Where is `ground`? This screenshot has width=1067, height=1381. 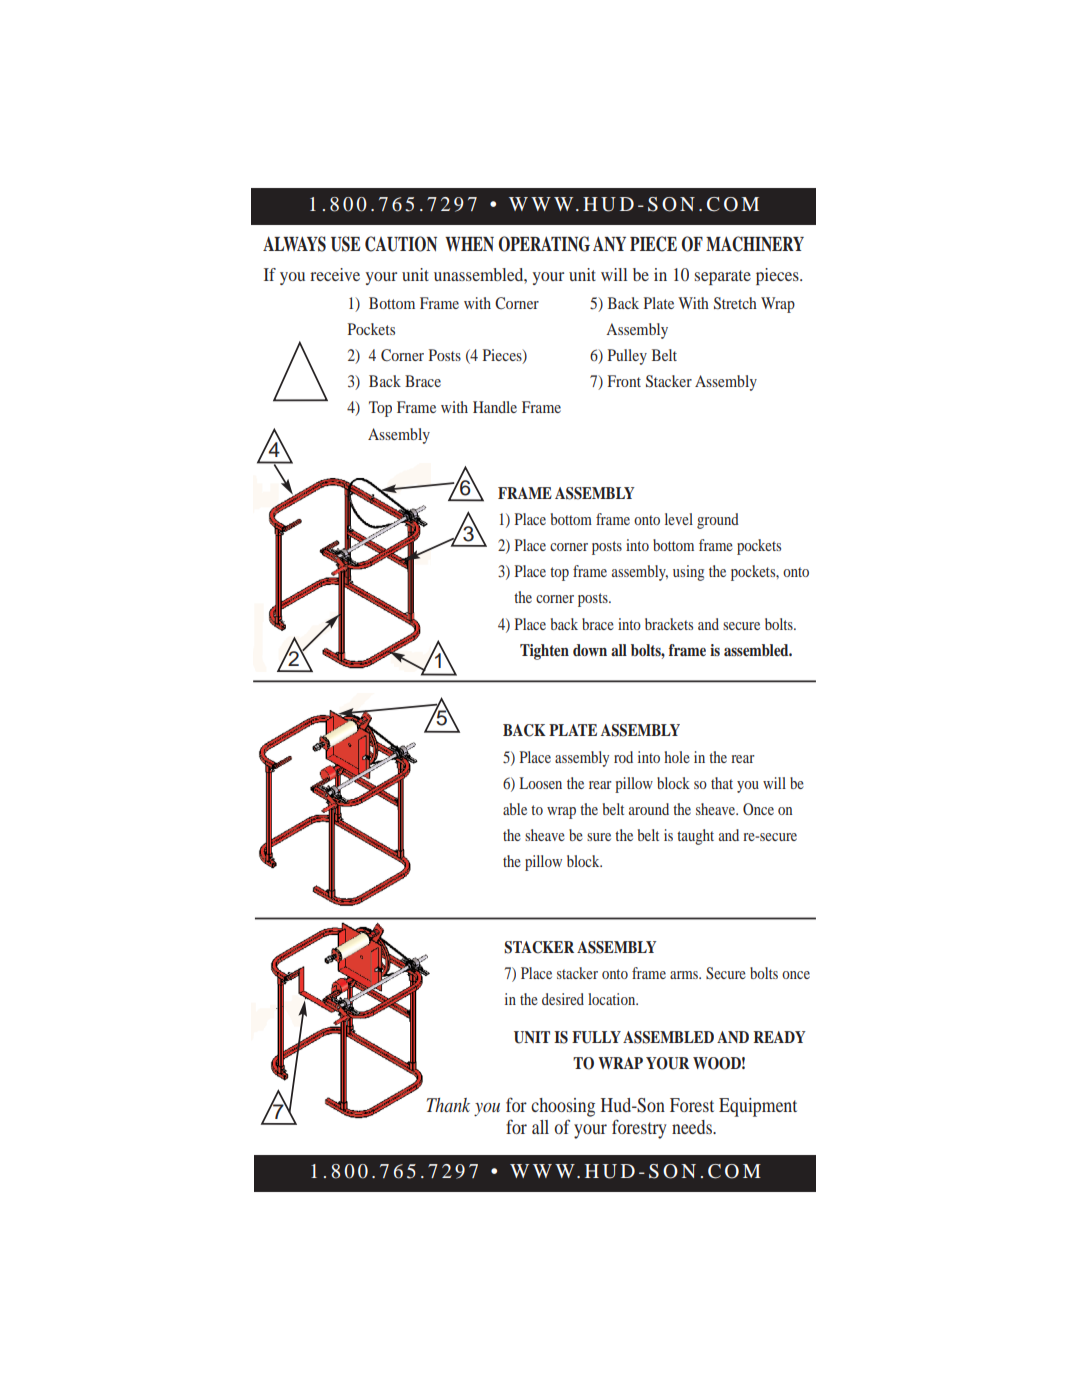
ground is located at coordinates (718, 521).
